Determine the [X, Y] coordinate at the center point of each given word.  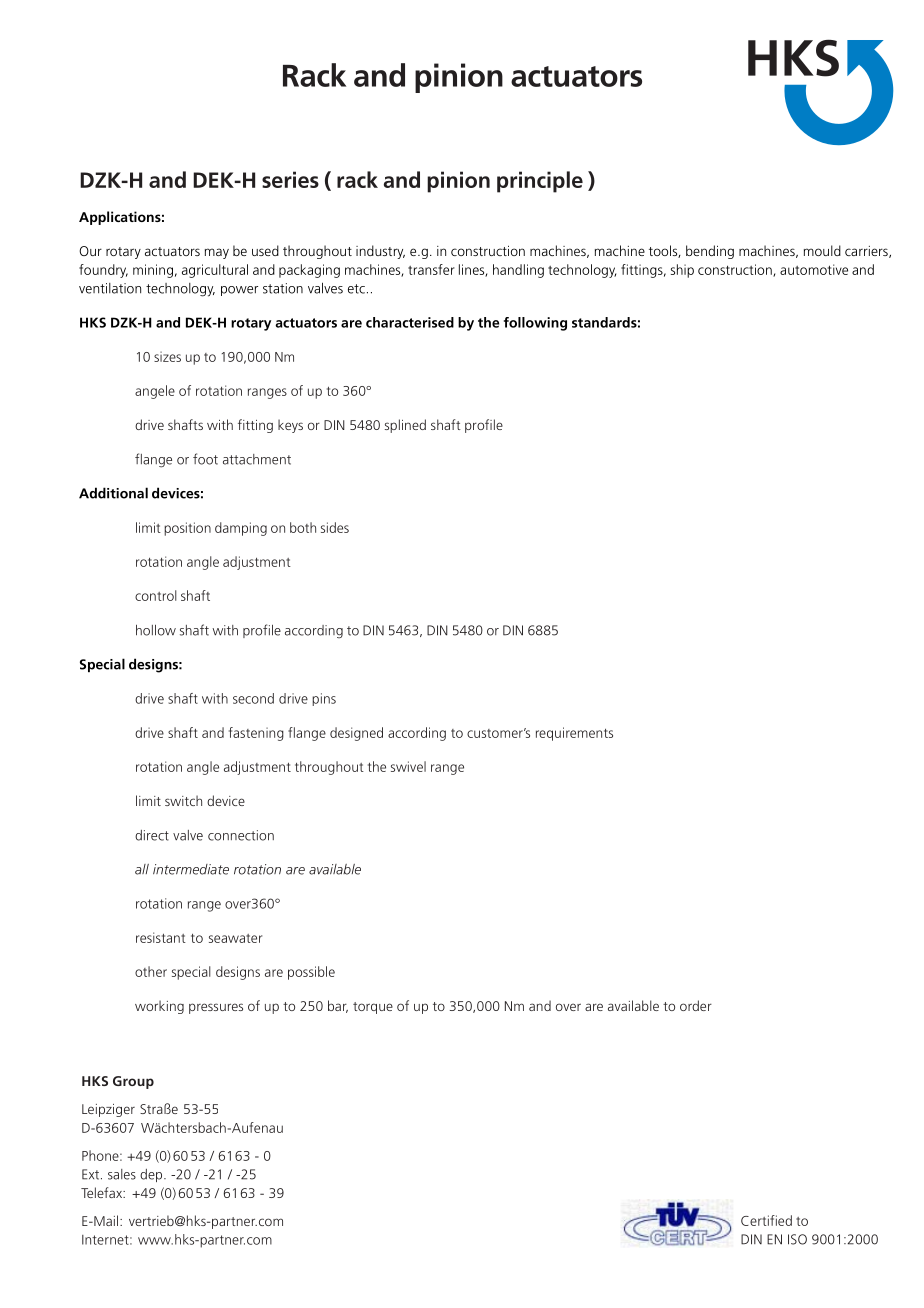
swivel [408, 766]
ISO [797, 1239]
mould [822, 250]
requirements [574, 734]
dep [152, 1175]
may [217, 253]
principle [540, 182]
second [253, 698]
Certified [766, 1220]
